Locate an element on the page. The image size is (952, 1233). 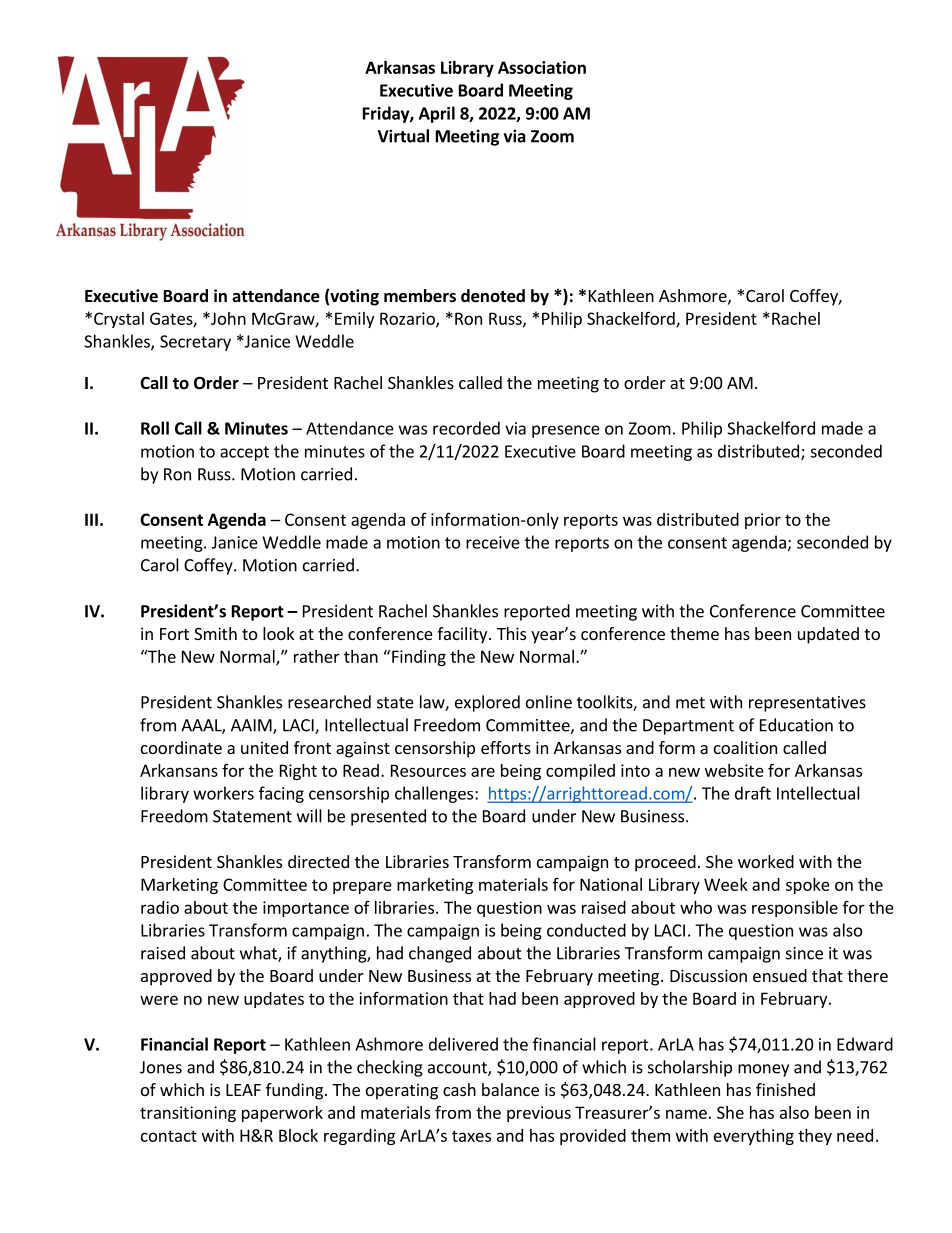
coordinate is located at coordinates (181, 747).
